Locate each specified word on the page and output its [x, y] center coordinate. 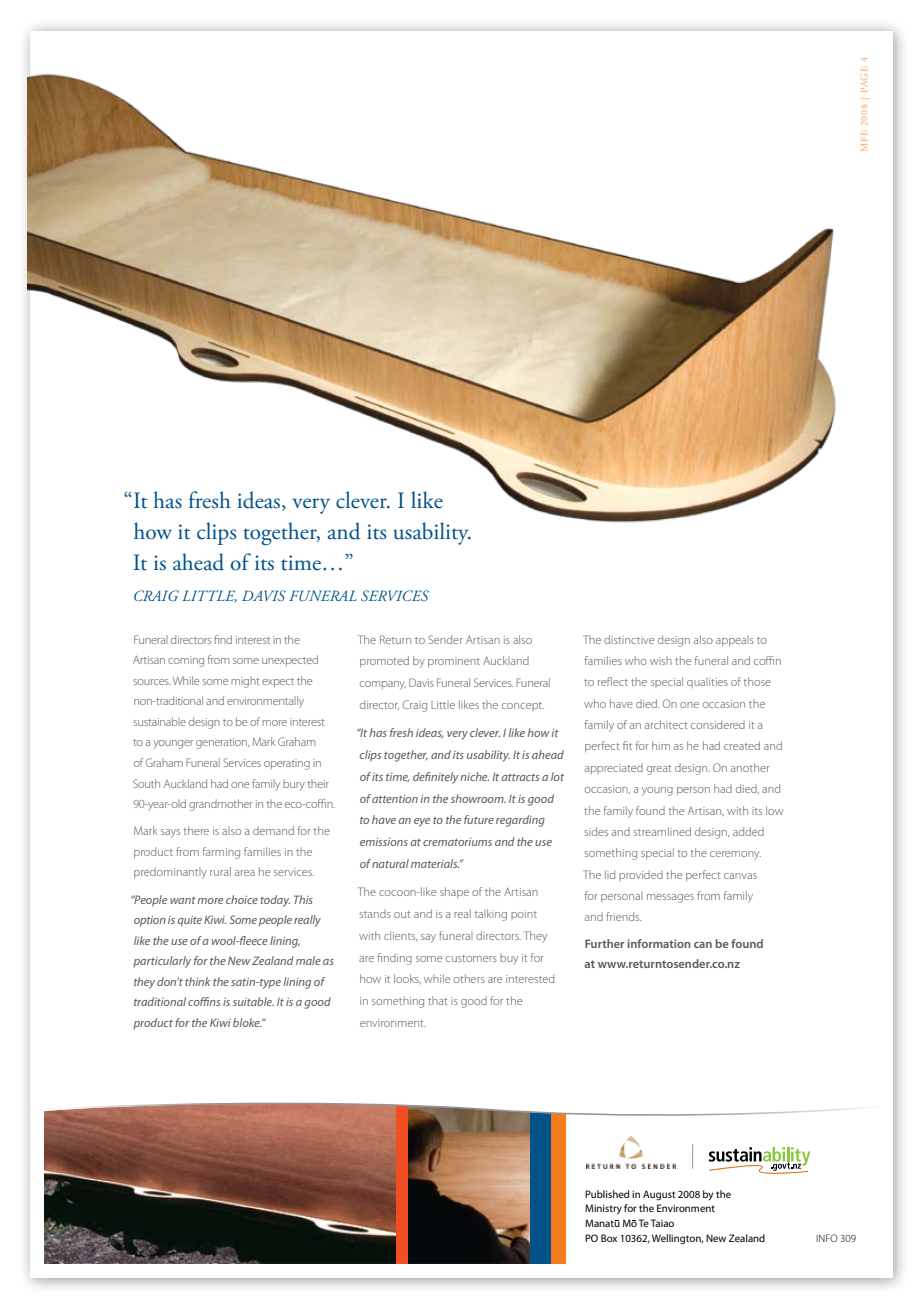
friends [624, 916]
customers [471, 958]
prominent [454, 662]
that [437, 1001]
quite [189, 921]
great [659, 770]
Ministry [603, 1209]
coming [186, 661]
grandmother [220, 805]
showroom [478, 798]
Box [609, 1238]
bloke [247, 1022]
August [659, 1195]
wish [661, 661]
